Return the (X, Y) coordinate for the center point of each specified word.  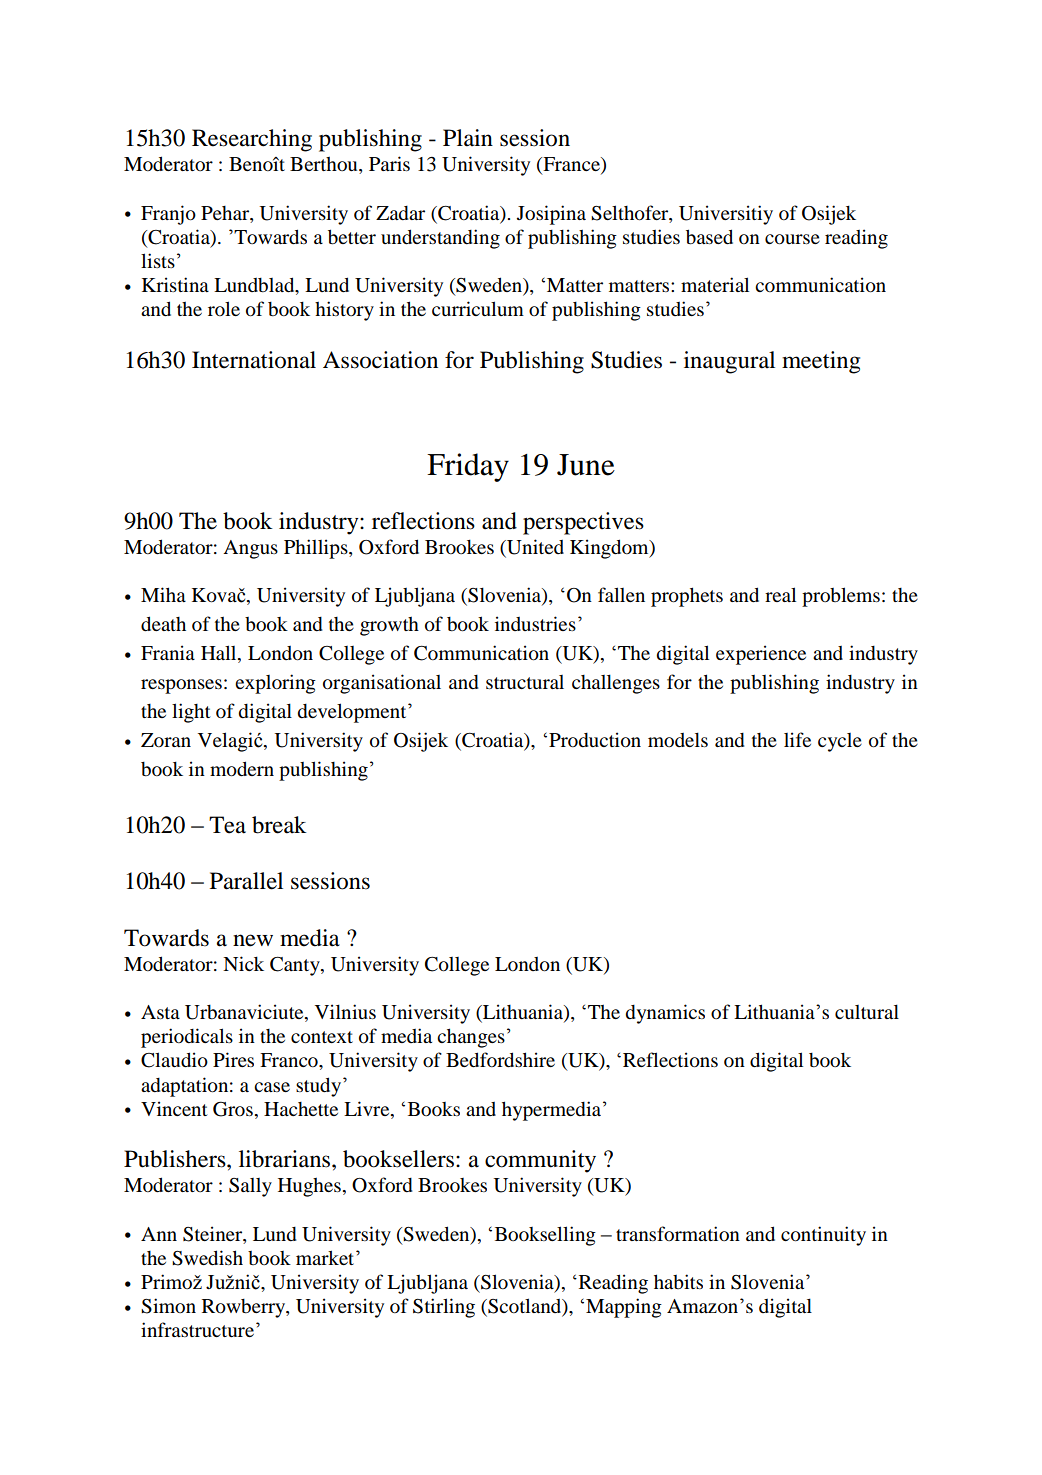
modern (242, 769)
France (571, 165)
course (792, 239)
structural (525, 682)
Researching (252, 140)
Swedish (207, 1258)
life (797, 739)
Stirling (444, 1308)
